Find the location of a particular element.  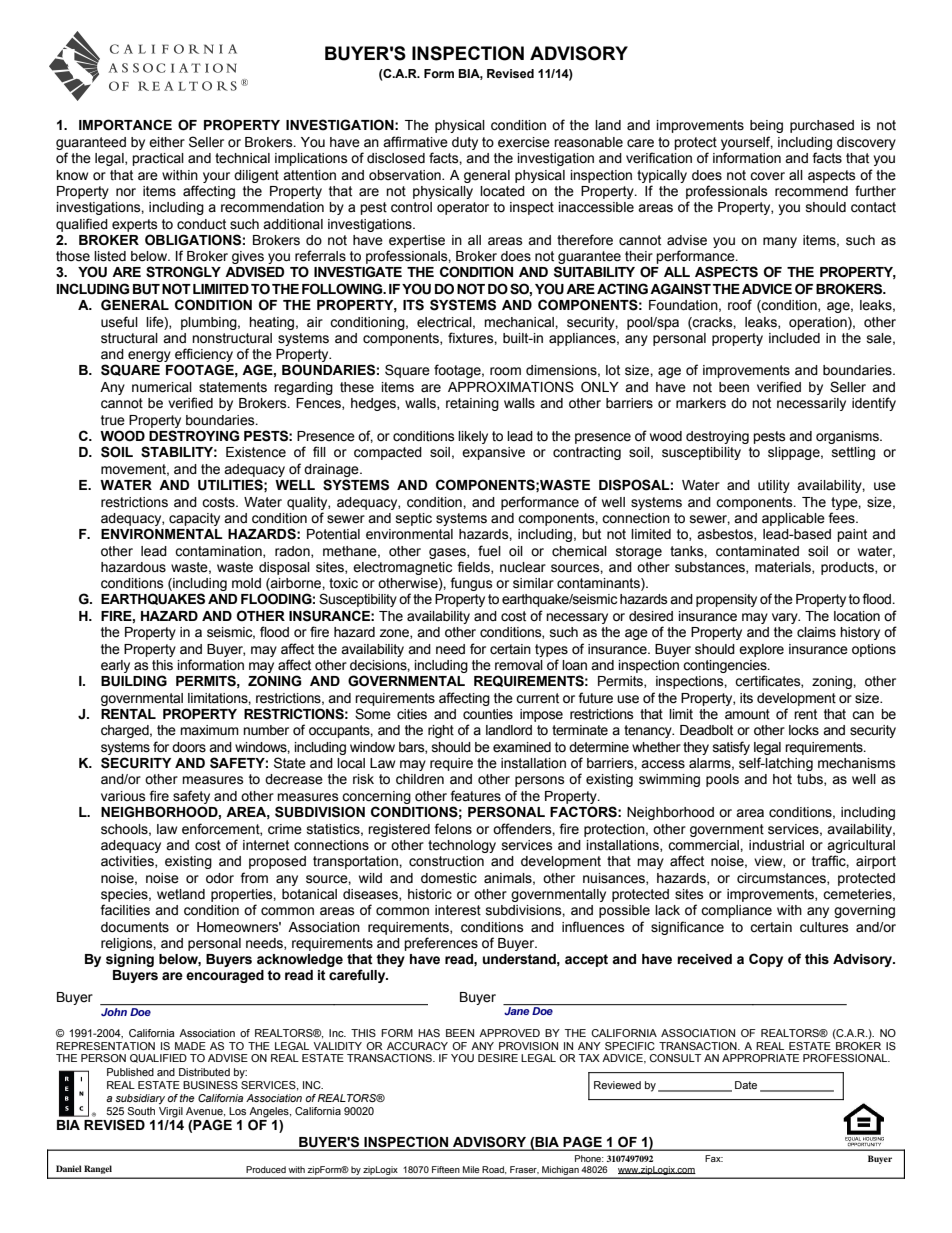

Virgil is located at coordinates (171, 1112).
